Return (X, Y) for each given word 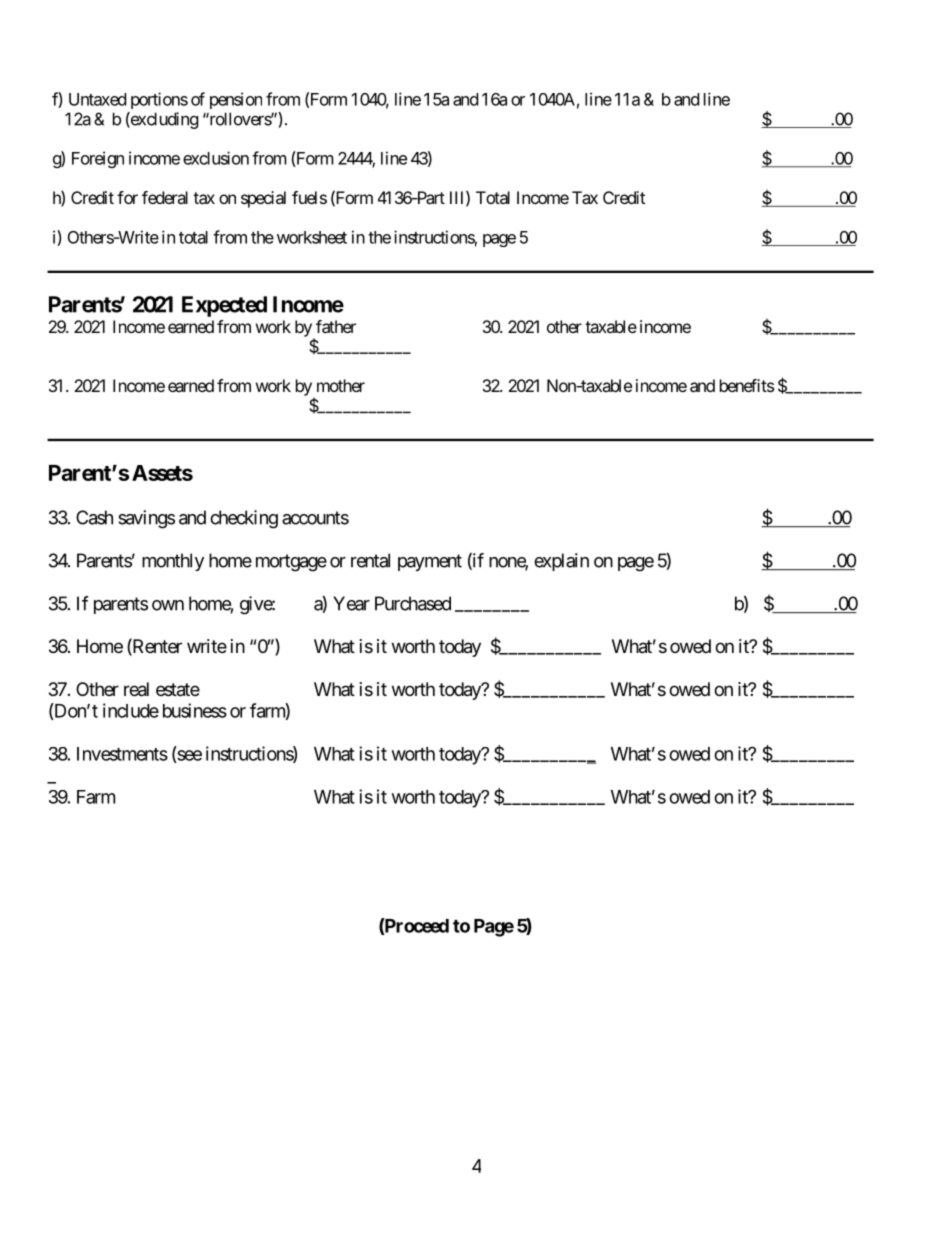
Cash (94, 517)
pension (236, 100)
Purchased (413, 603)
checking (244, 519)
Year (351, 603)
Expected (224, 306)
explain (561, 562)
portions (159, 100)
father (336, 326)
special (263, 199)
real (136, 689)
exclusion (216, 158)
